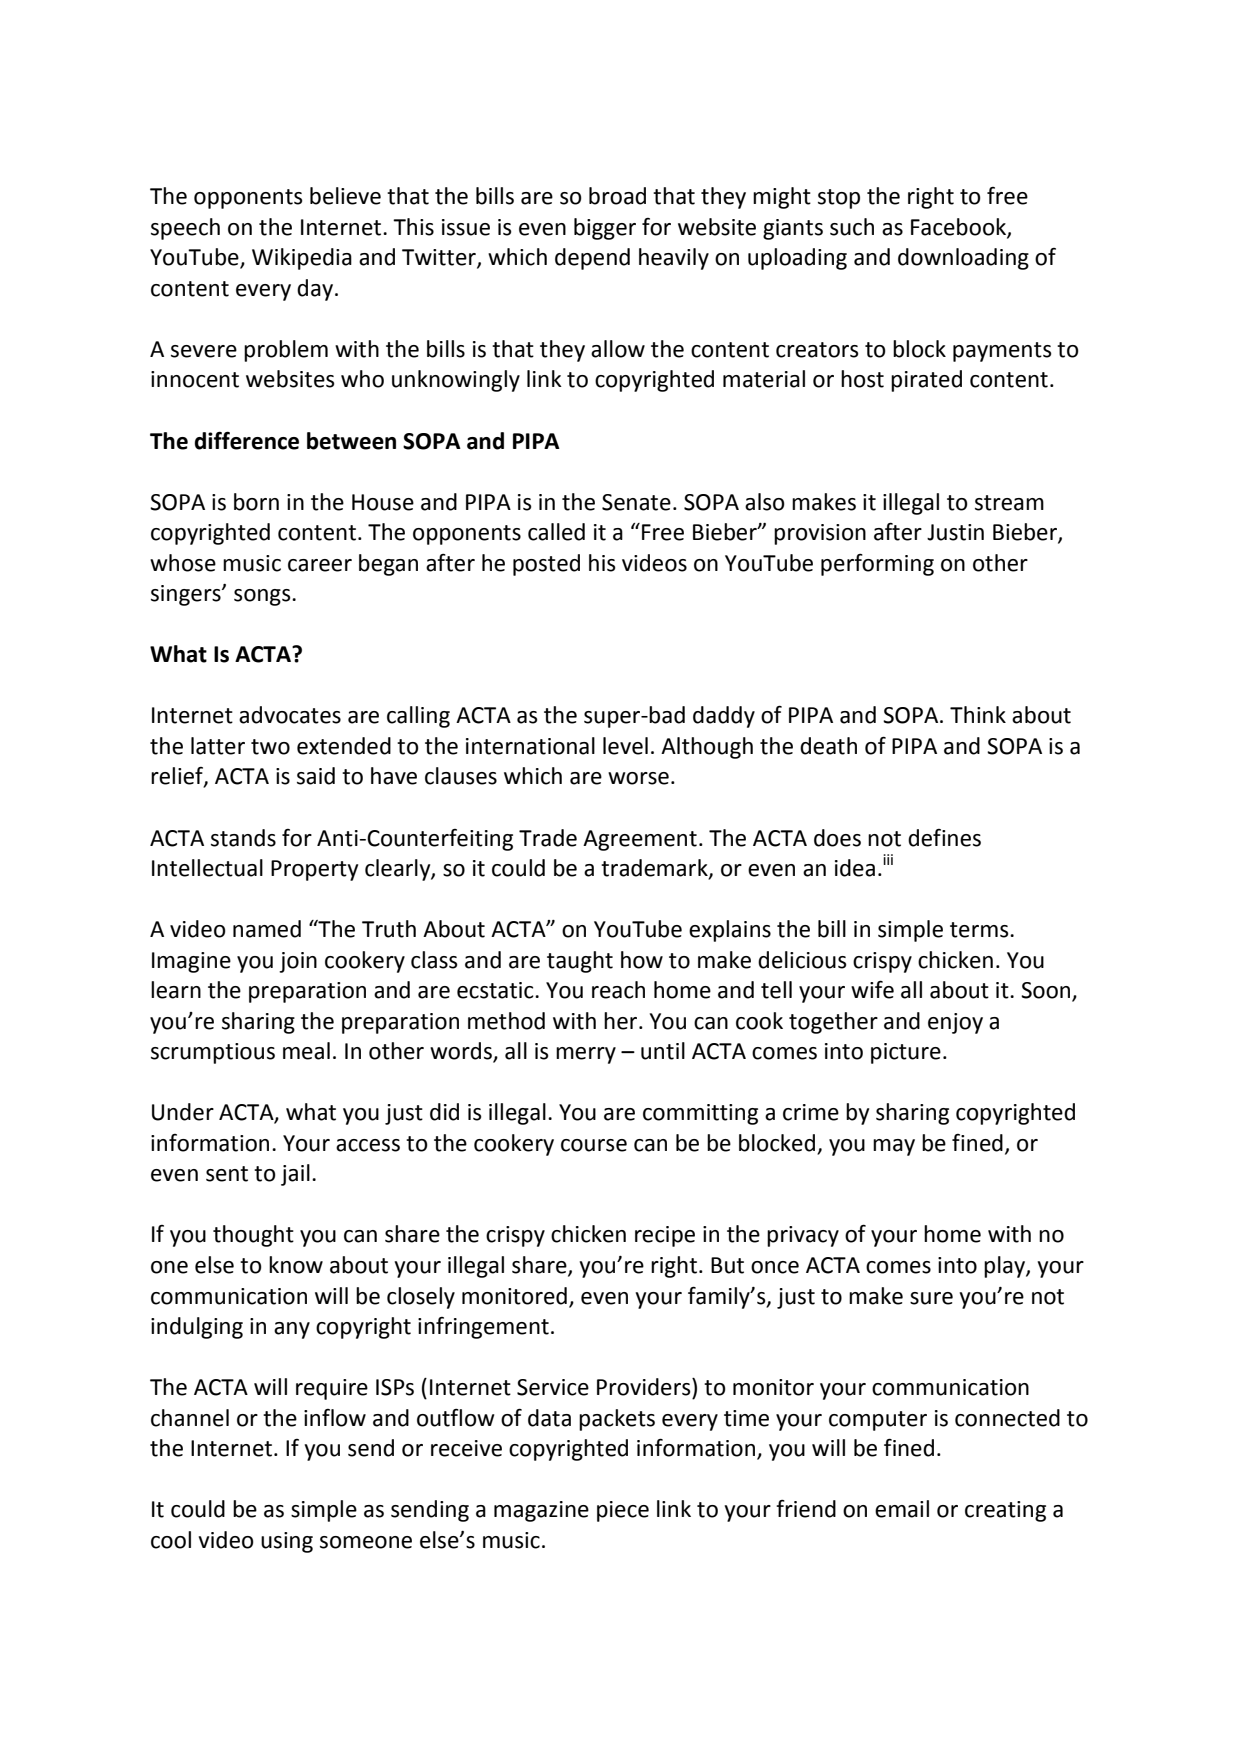 The height and width of the screenshot is (1755, 1240). I want to click on piece, so click(623, 1511).
